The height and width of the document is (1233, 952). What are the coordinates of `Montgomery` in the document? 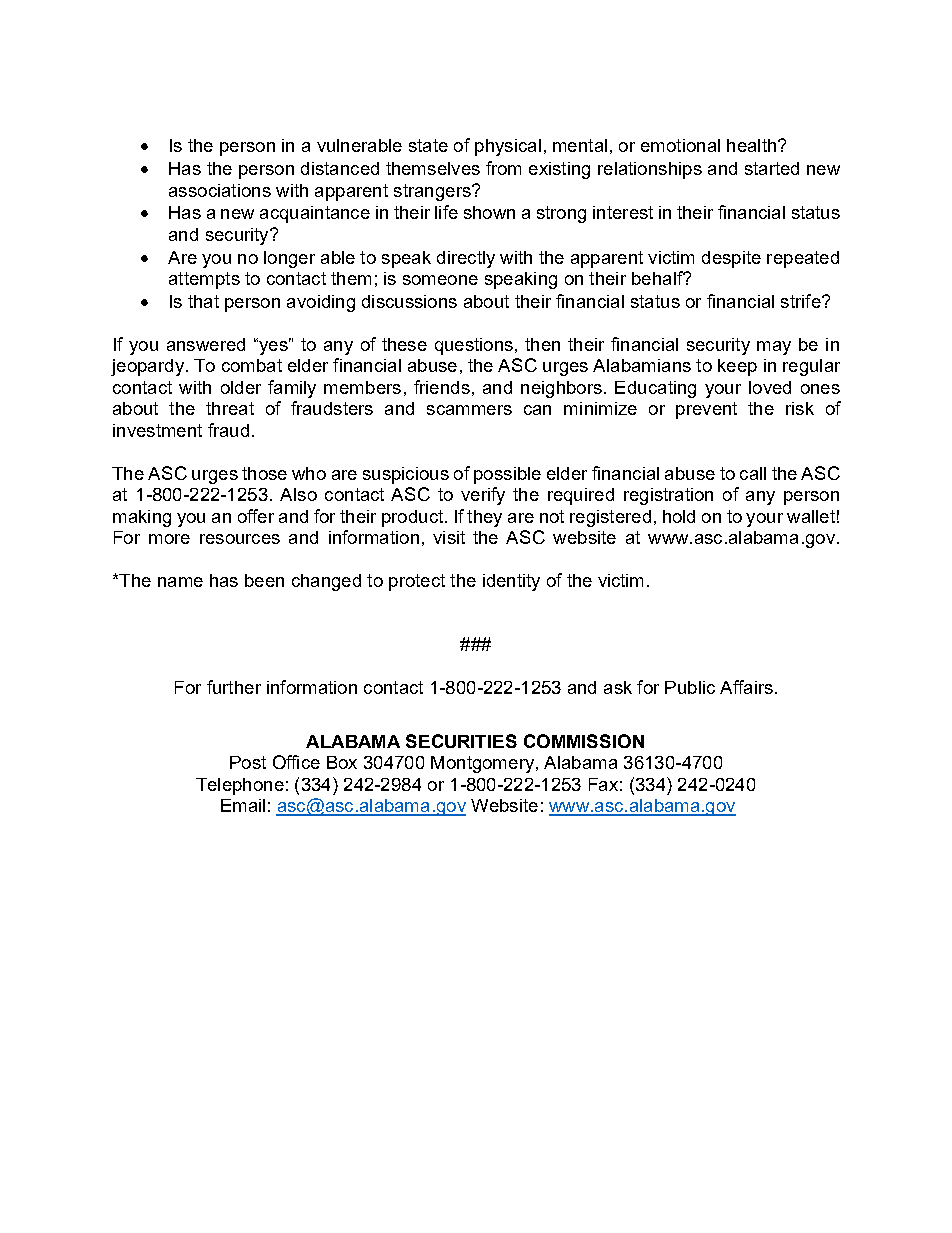 It's located at (482, 764).
